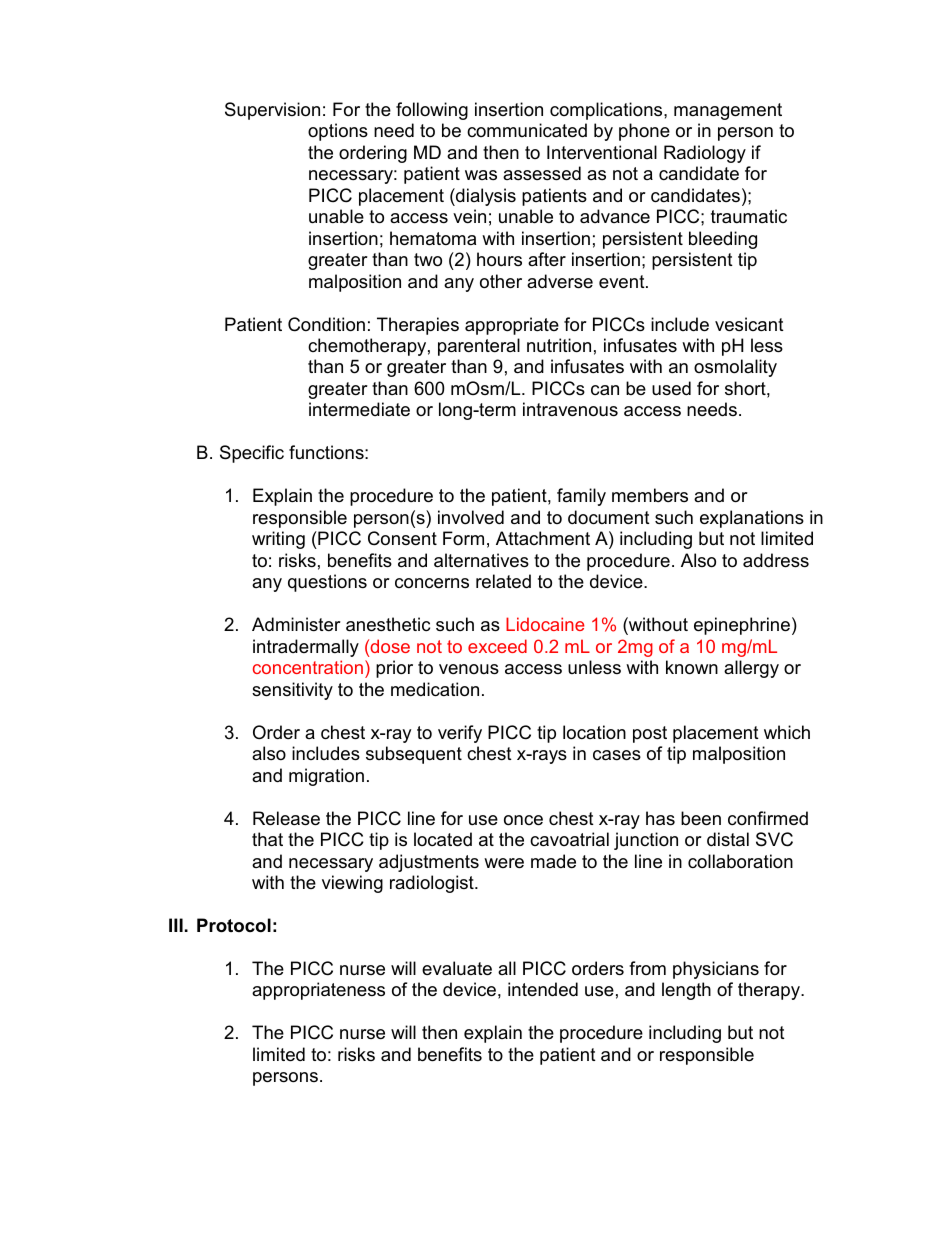 Image resolution: width=952 pixels, height=1233 pixels. I want to click on Supervision, so click(272, 111).
